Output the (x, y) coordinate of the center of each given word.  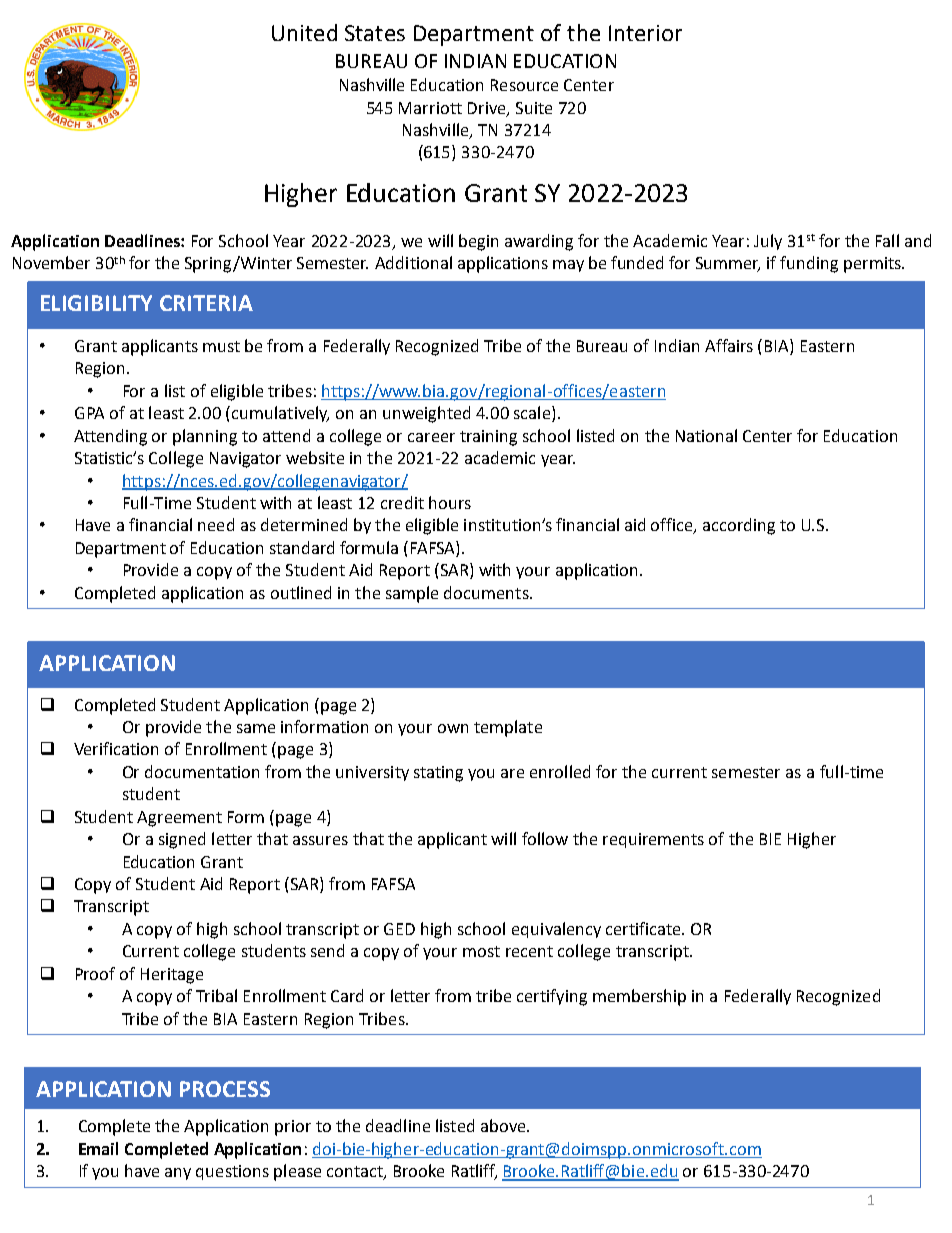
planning (205, 437)
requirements (653, 840)
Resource (524, 85)
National (706, 435)
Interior (645, 33)
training (488, 438)
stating (438, 774)
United (304, 32)
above (504, 1125)
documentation (202, 771)
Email (98, 1148)
